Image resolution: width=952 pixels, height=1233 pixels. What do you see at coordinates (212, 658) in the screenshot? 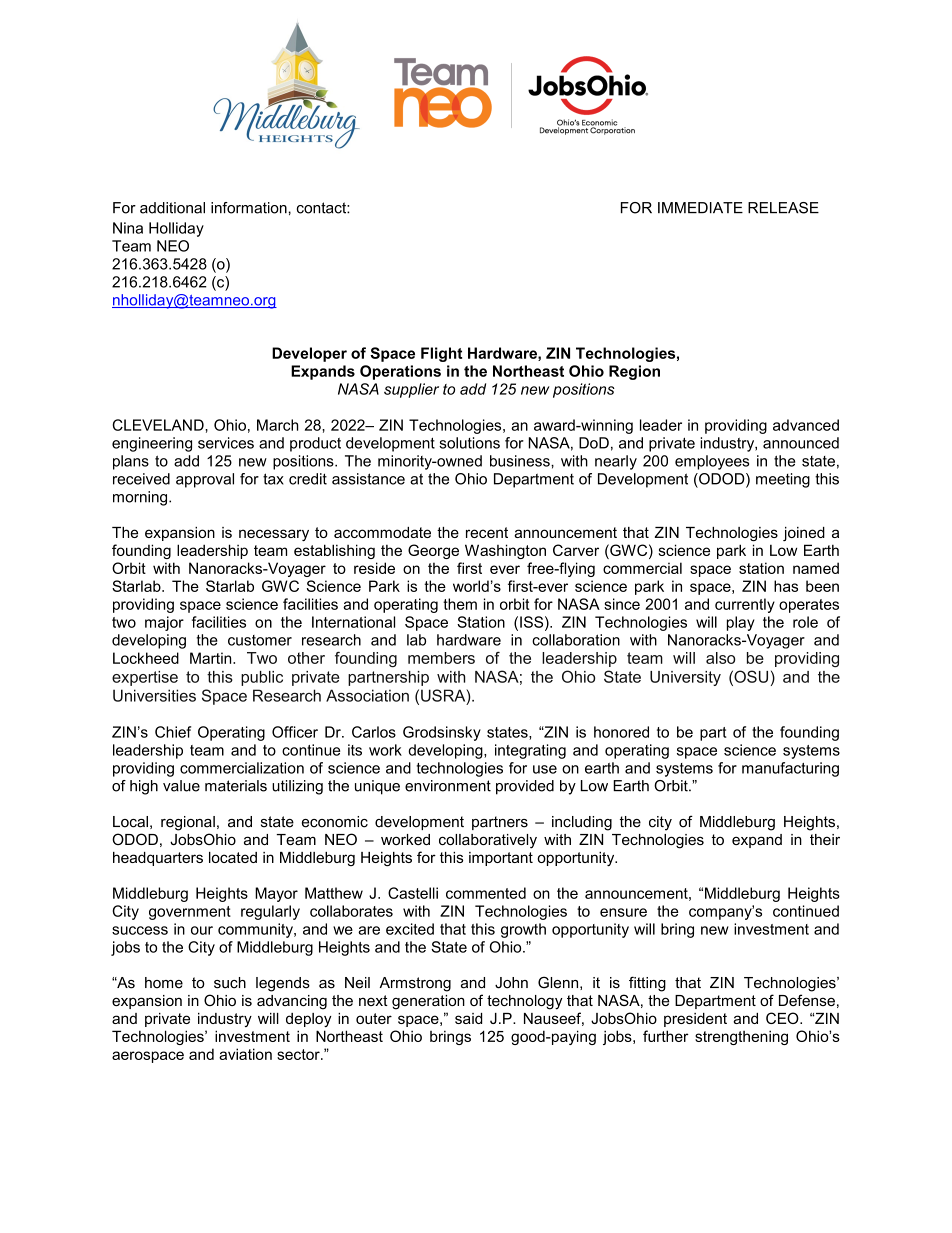
I see `Martin` at bounding box center [212, 658].
